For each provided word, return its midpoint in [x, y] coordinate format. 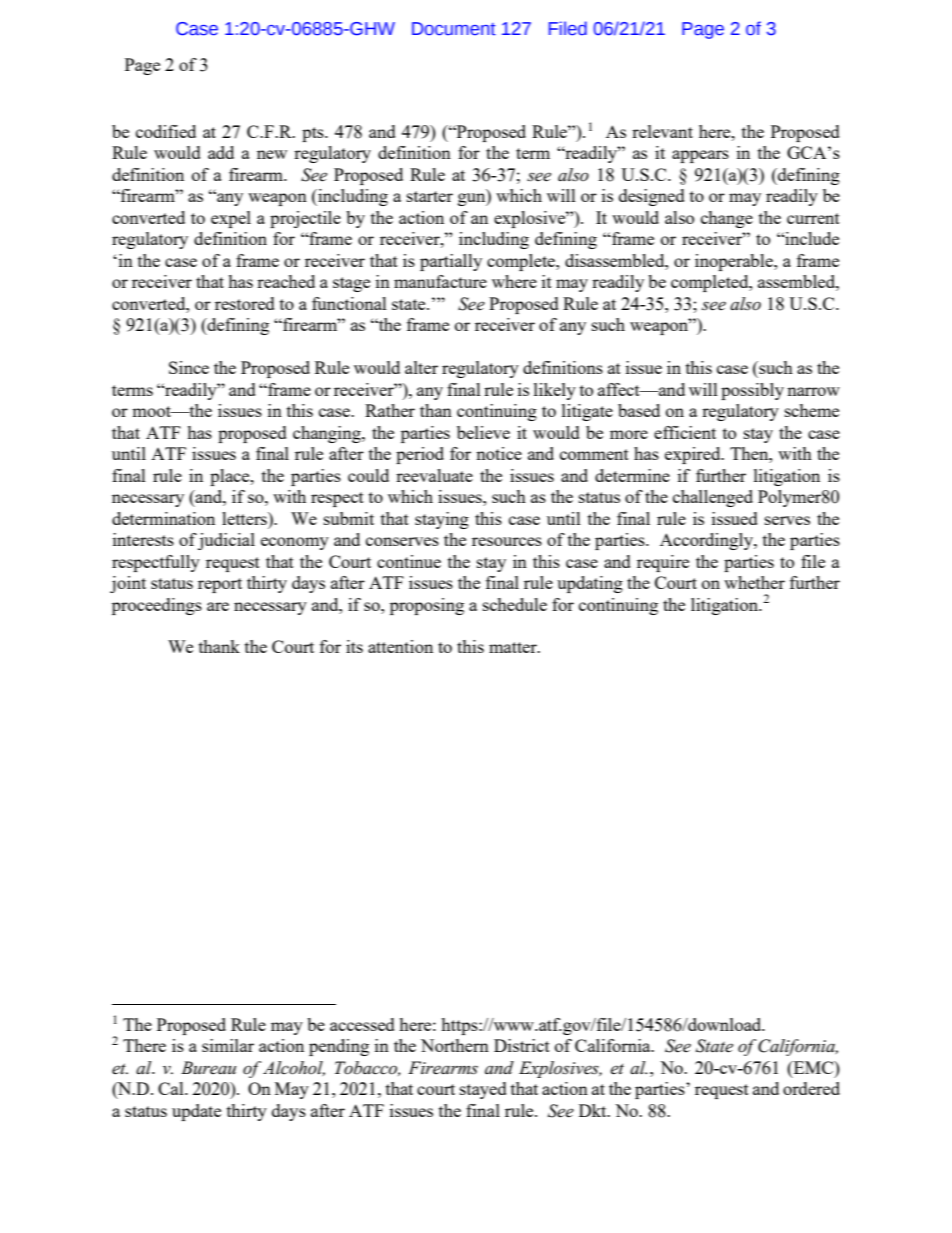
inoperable [735, 262]
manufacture [440, 281]
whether [754, 582]
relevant [662, 131]
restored [245, 303]
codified [166, 131]
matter [514, 647]
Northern [455, 1045]
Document [454, 29]
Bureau [208, 1067]
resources [507, 541]
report [220, 585]
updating [590, 584]
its [354, 646]
